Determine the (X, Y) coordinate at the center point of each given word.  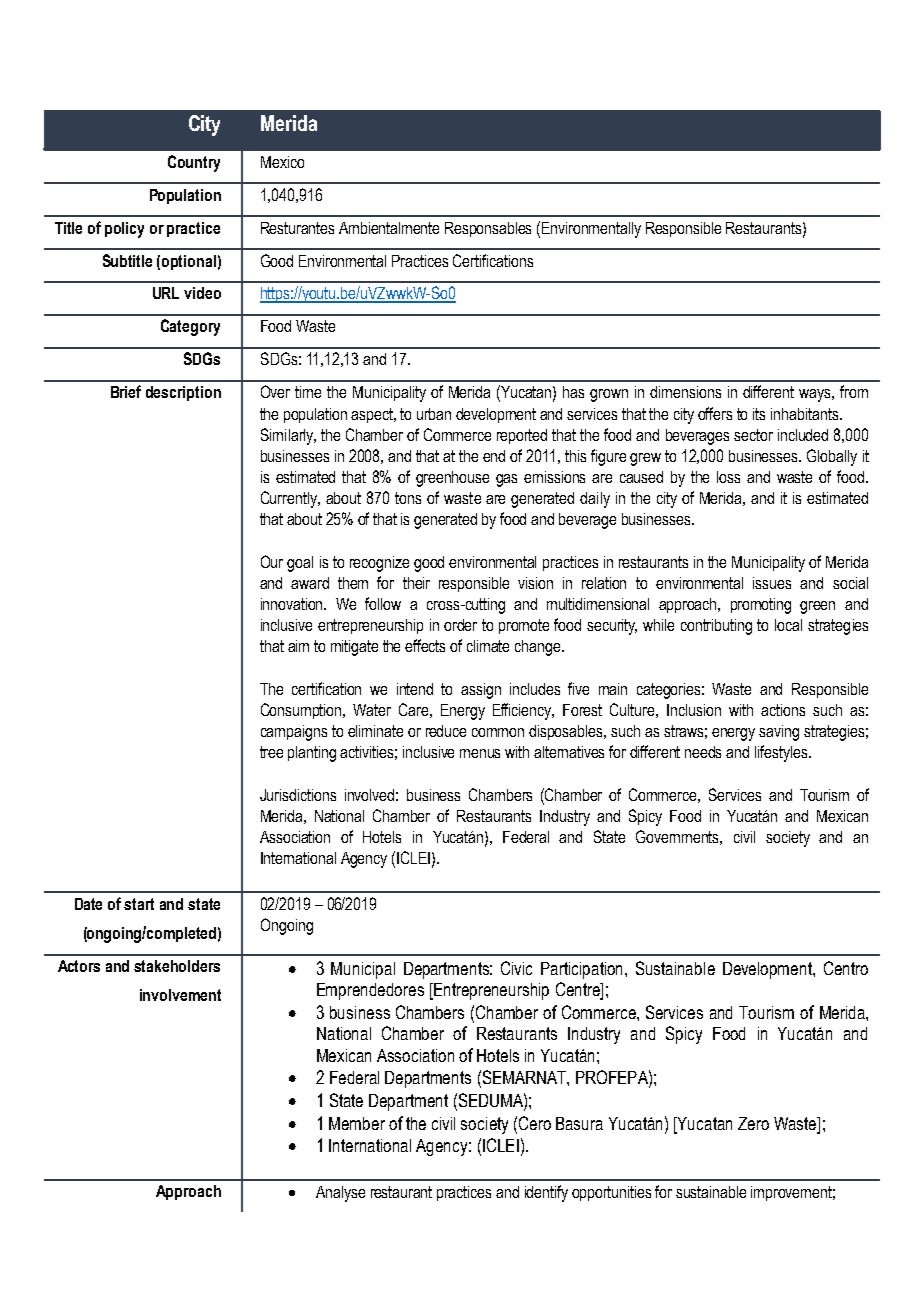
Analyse (340, 1194)
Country (194, 163)
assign (481, 691)
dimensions (685, 392)
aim (298, 646)
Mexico (282, 162)
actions (783, 710)
